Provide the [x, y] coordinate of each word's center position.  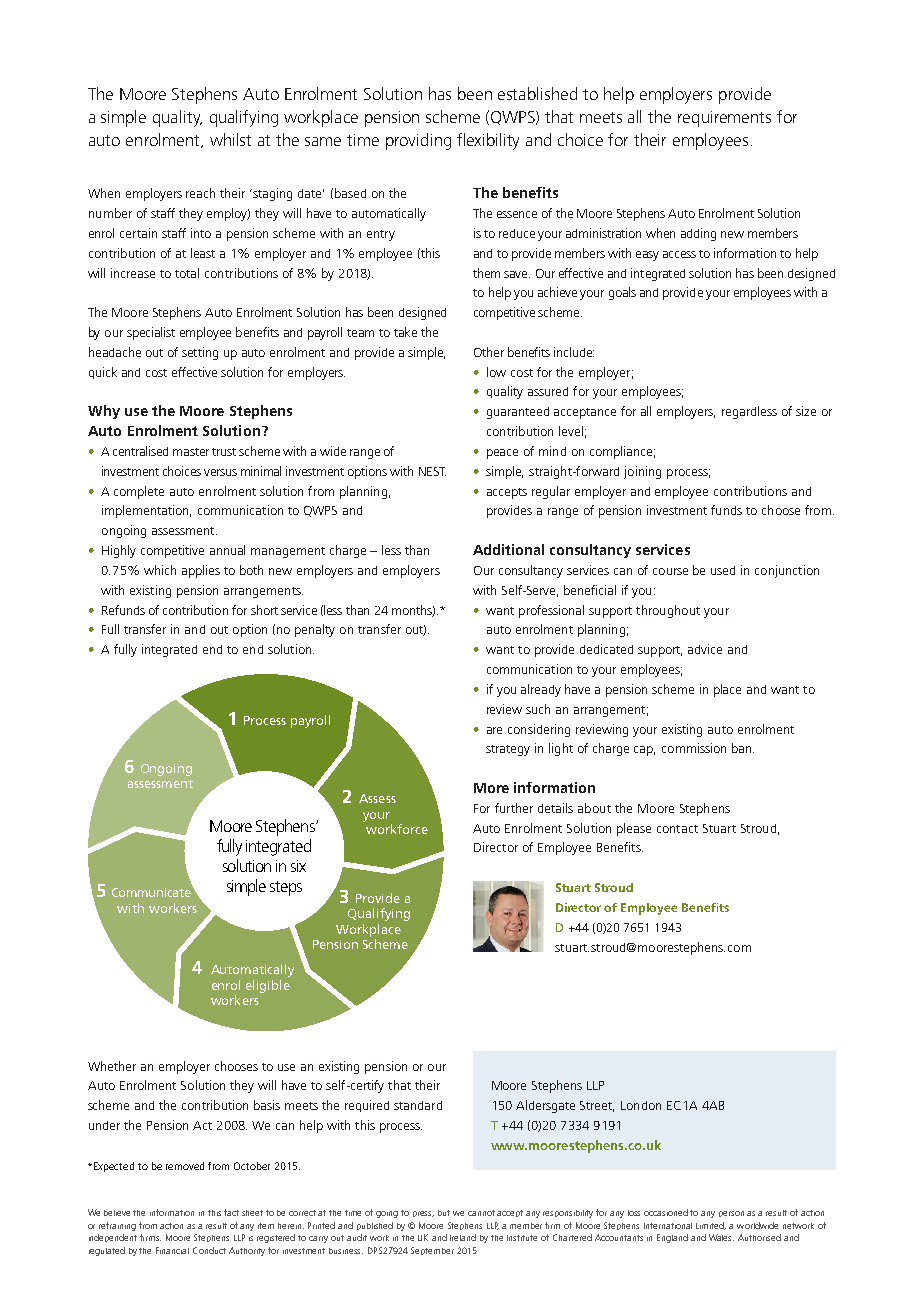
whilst [230, 139]
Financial [172, 1250]
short [264, 610]
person [731, 1214]
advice [705, 649]
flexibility [488, 141]
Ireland [463, 1237]
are [494, 730]
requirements [724, 119]
